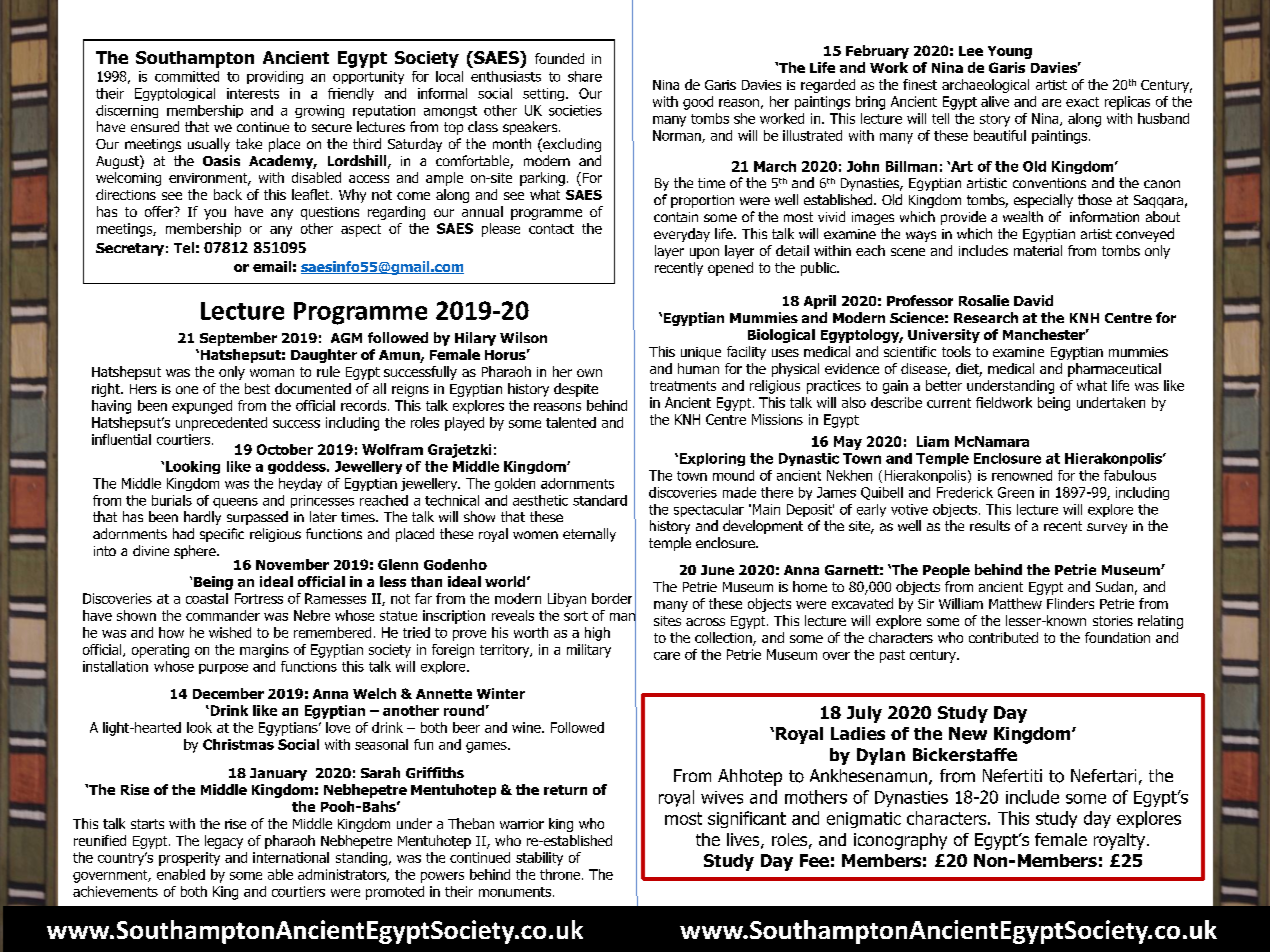  I want to click on border, so click(612, 598).
